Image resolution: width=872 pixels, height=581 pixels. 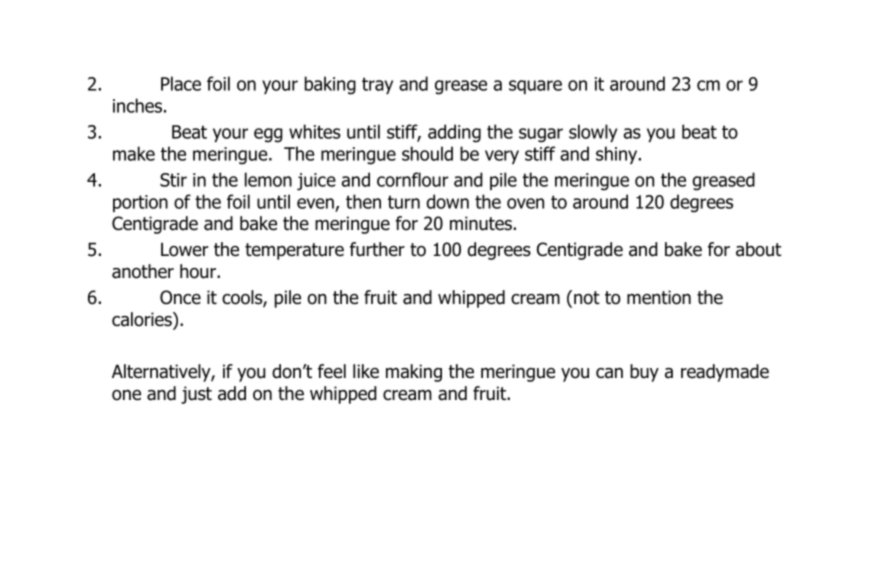 What do you see at coordinates (180, 297) in the page?
I see `Once` at bounding box center [180, 297].
